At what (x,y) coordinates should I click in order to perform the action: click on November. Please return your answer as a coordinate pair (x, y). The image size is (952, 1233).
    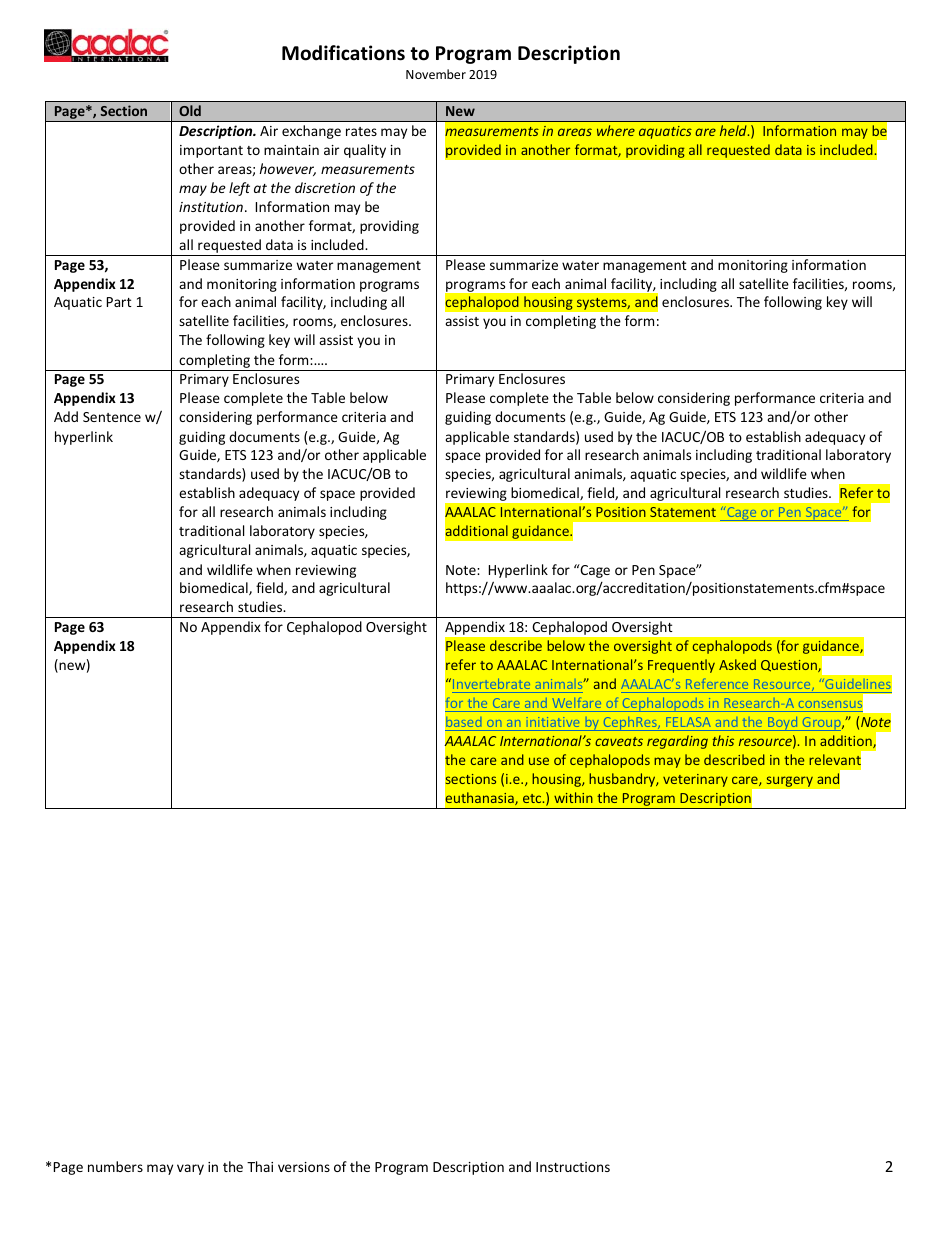
    Looking at the image, I should click on (436, 74).
